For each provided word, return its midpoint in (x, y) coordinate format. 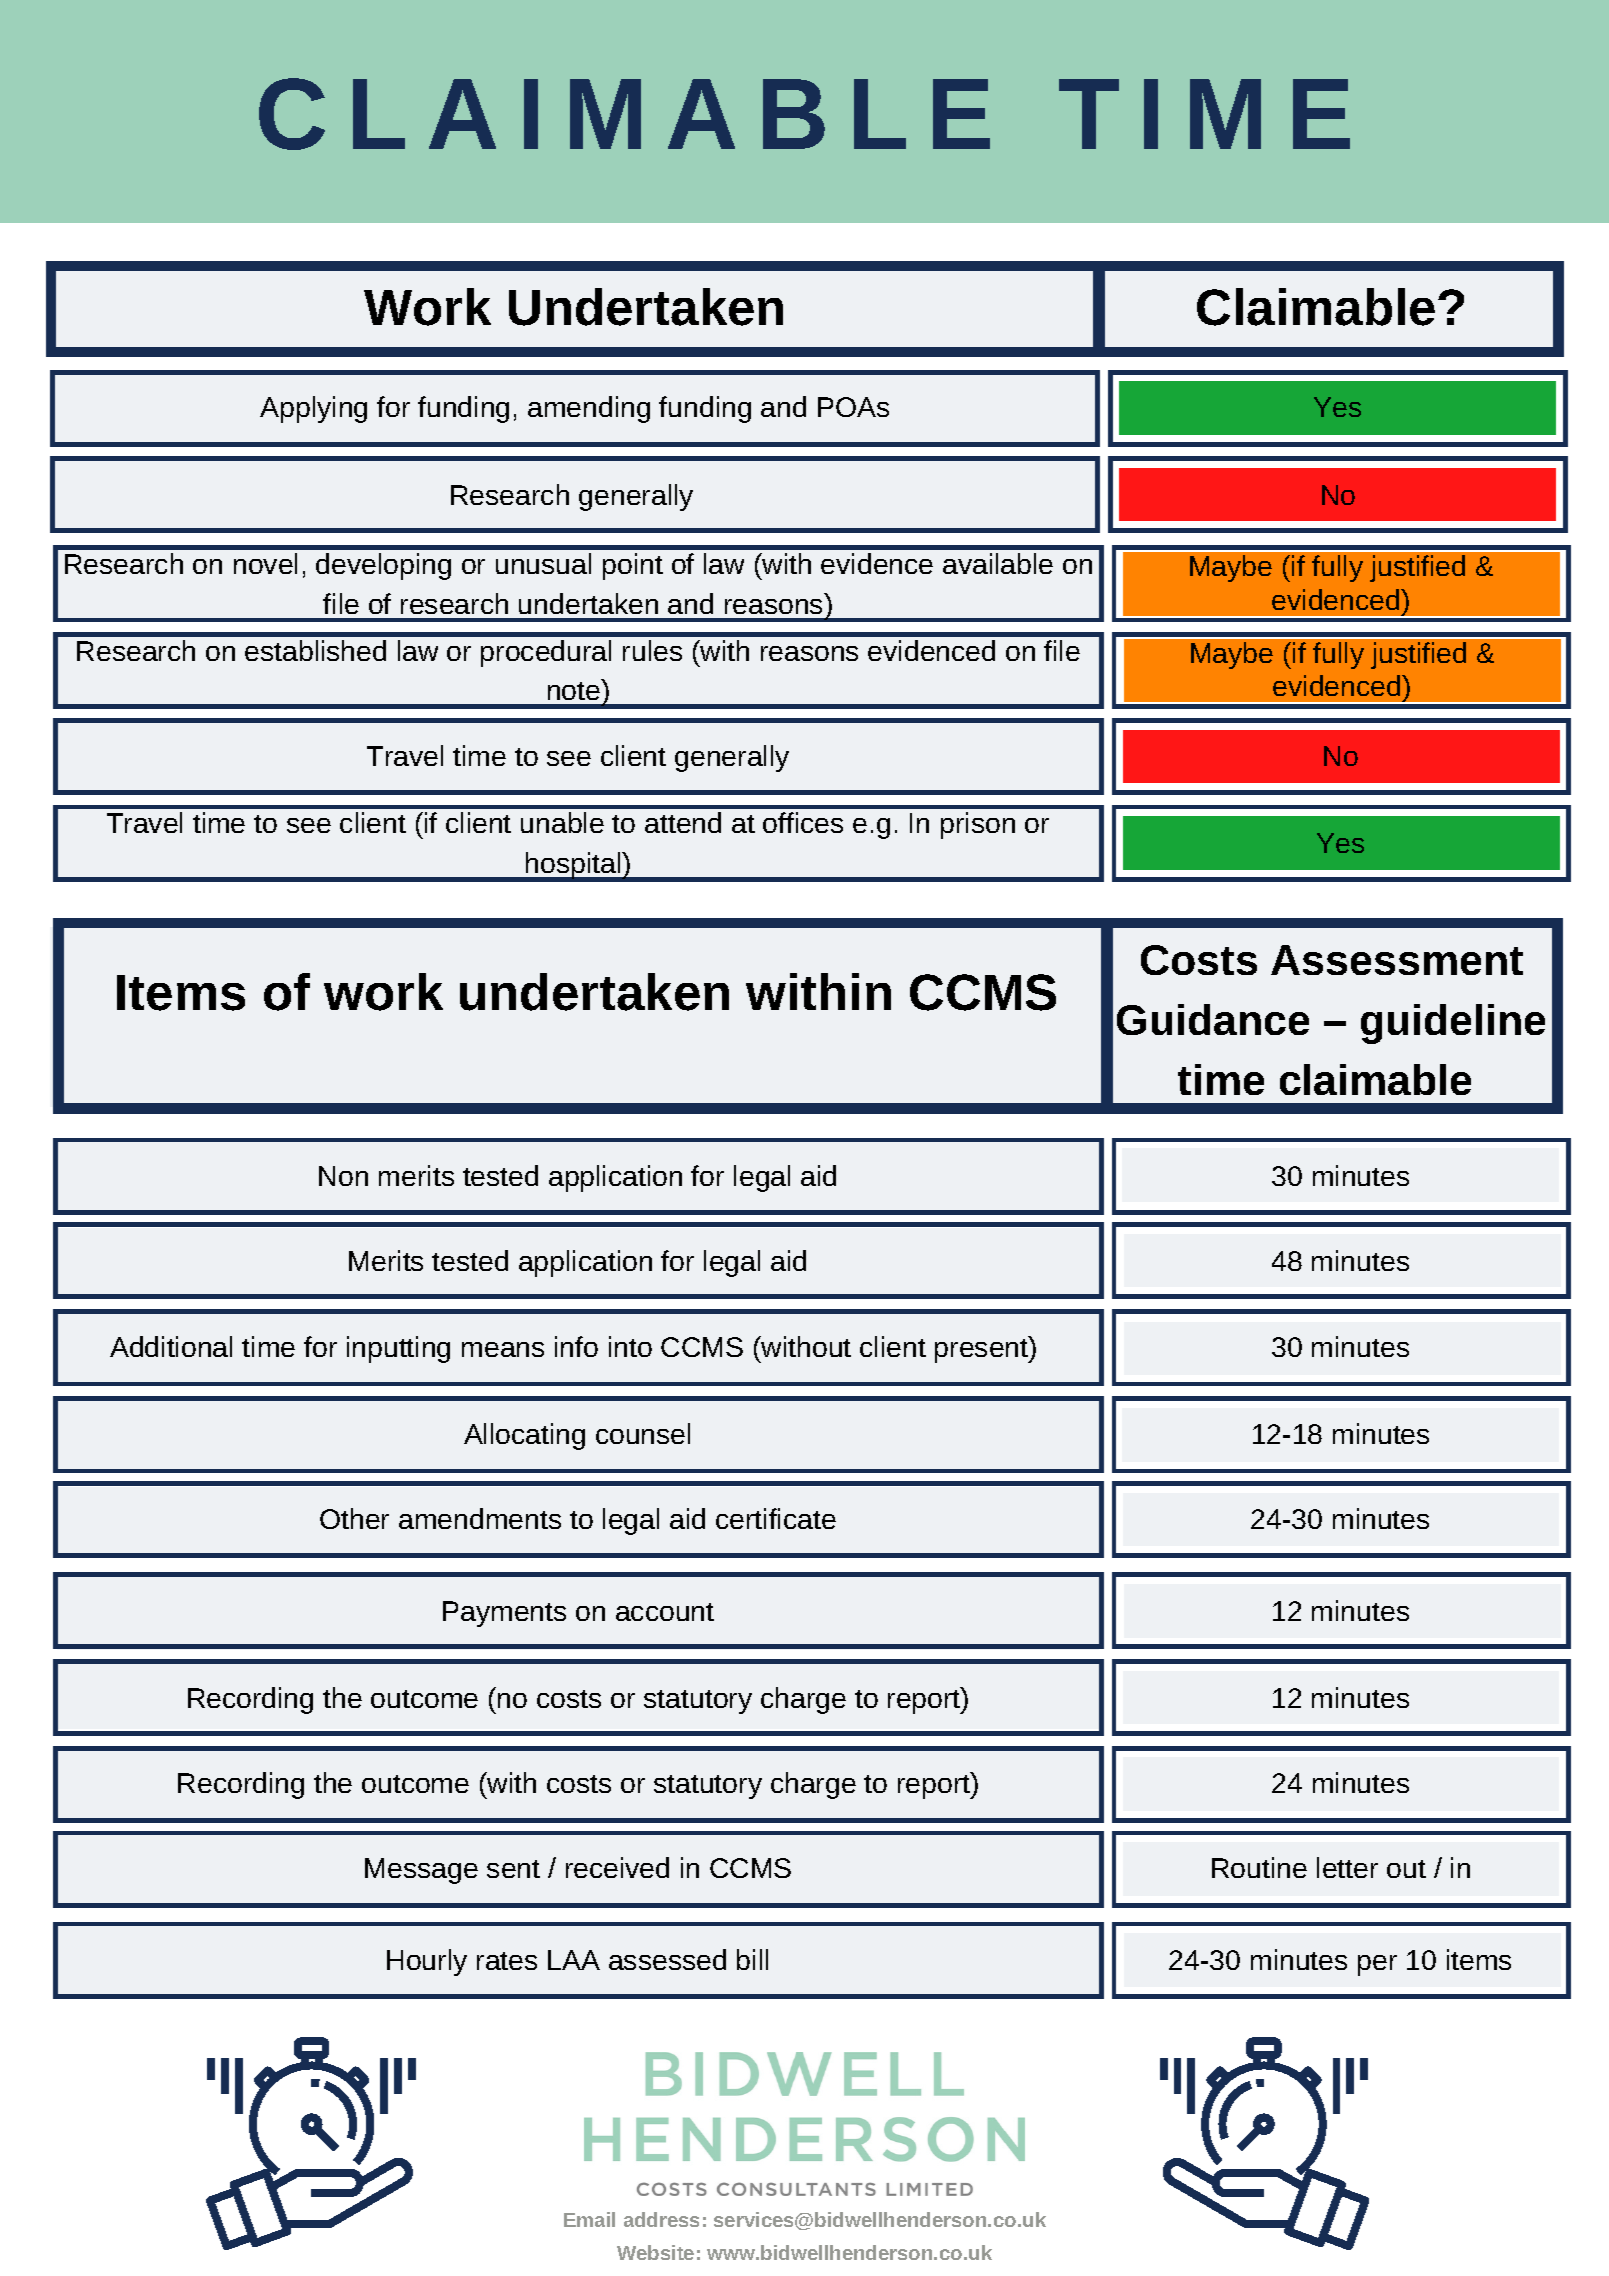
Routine (1259, 1867)
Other (354, 1518)
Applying (313, 409)
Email (589, 2219)
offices (803, 822)
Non (343, 1176)
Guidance (1213, 1019)
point (633, 566)
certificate (776, 1518)
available (998, 563)
